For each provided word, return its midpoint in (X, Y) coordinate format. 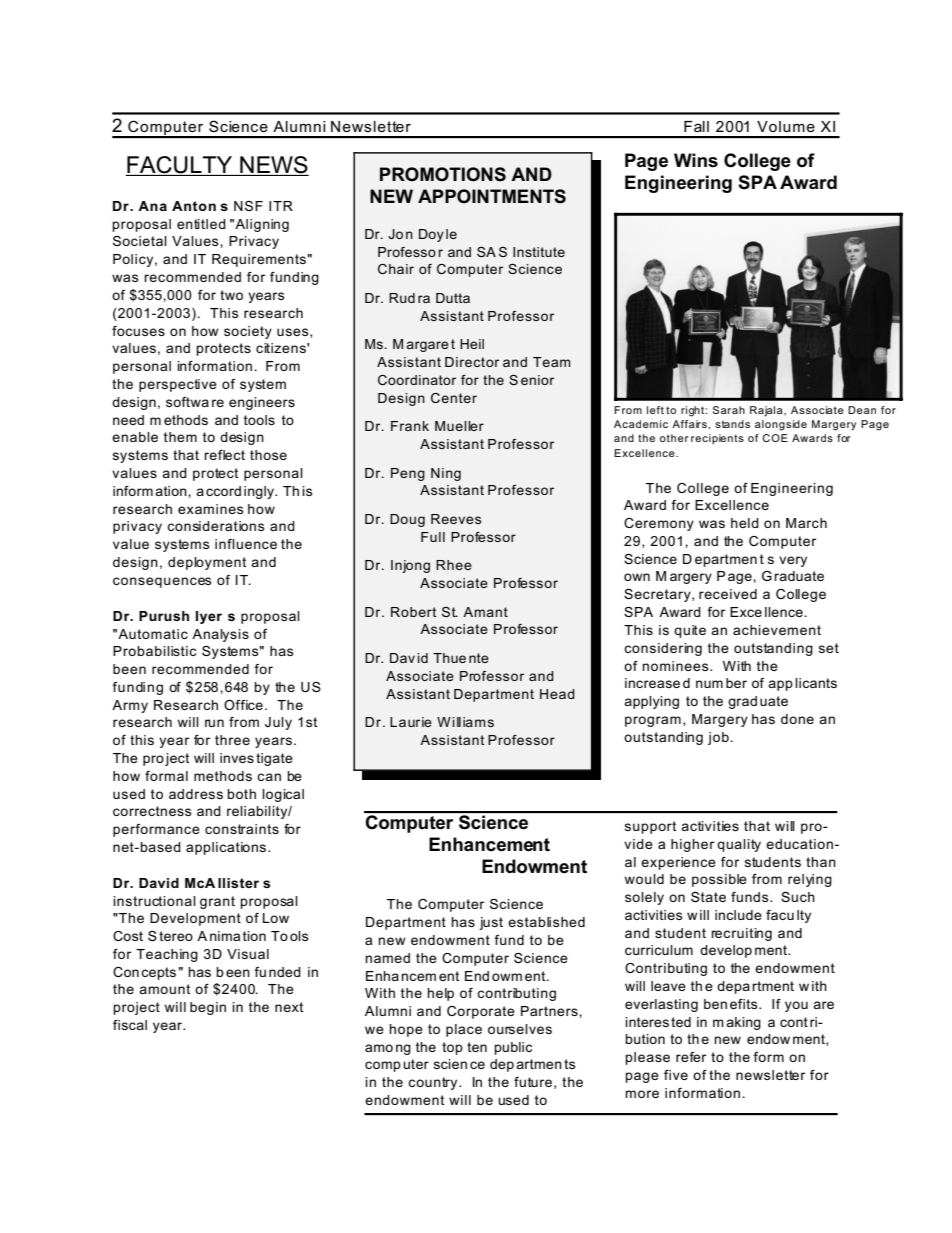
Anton (194, 206)
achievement (777, 630)
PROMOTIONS (443, 174)
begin (208, 1008)
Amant (485, 612)
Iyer (209, 617)
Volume (786, 126)
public (513, 1048)
